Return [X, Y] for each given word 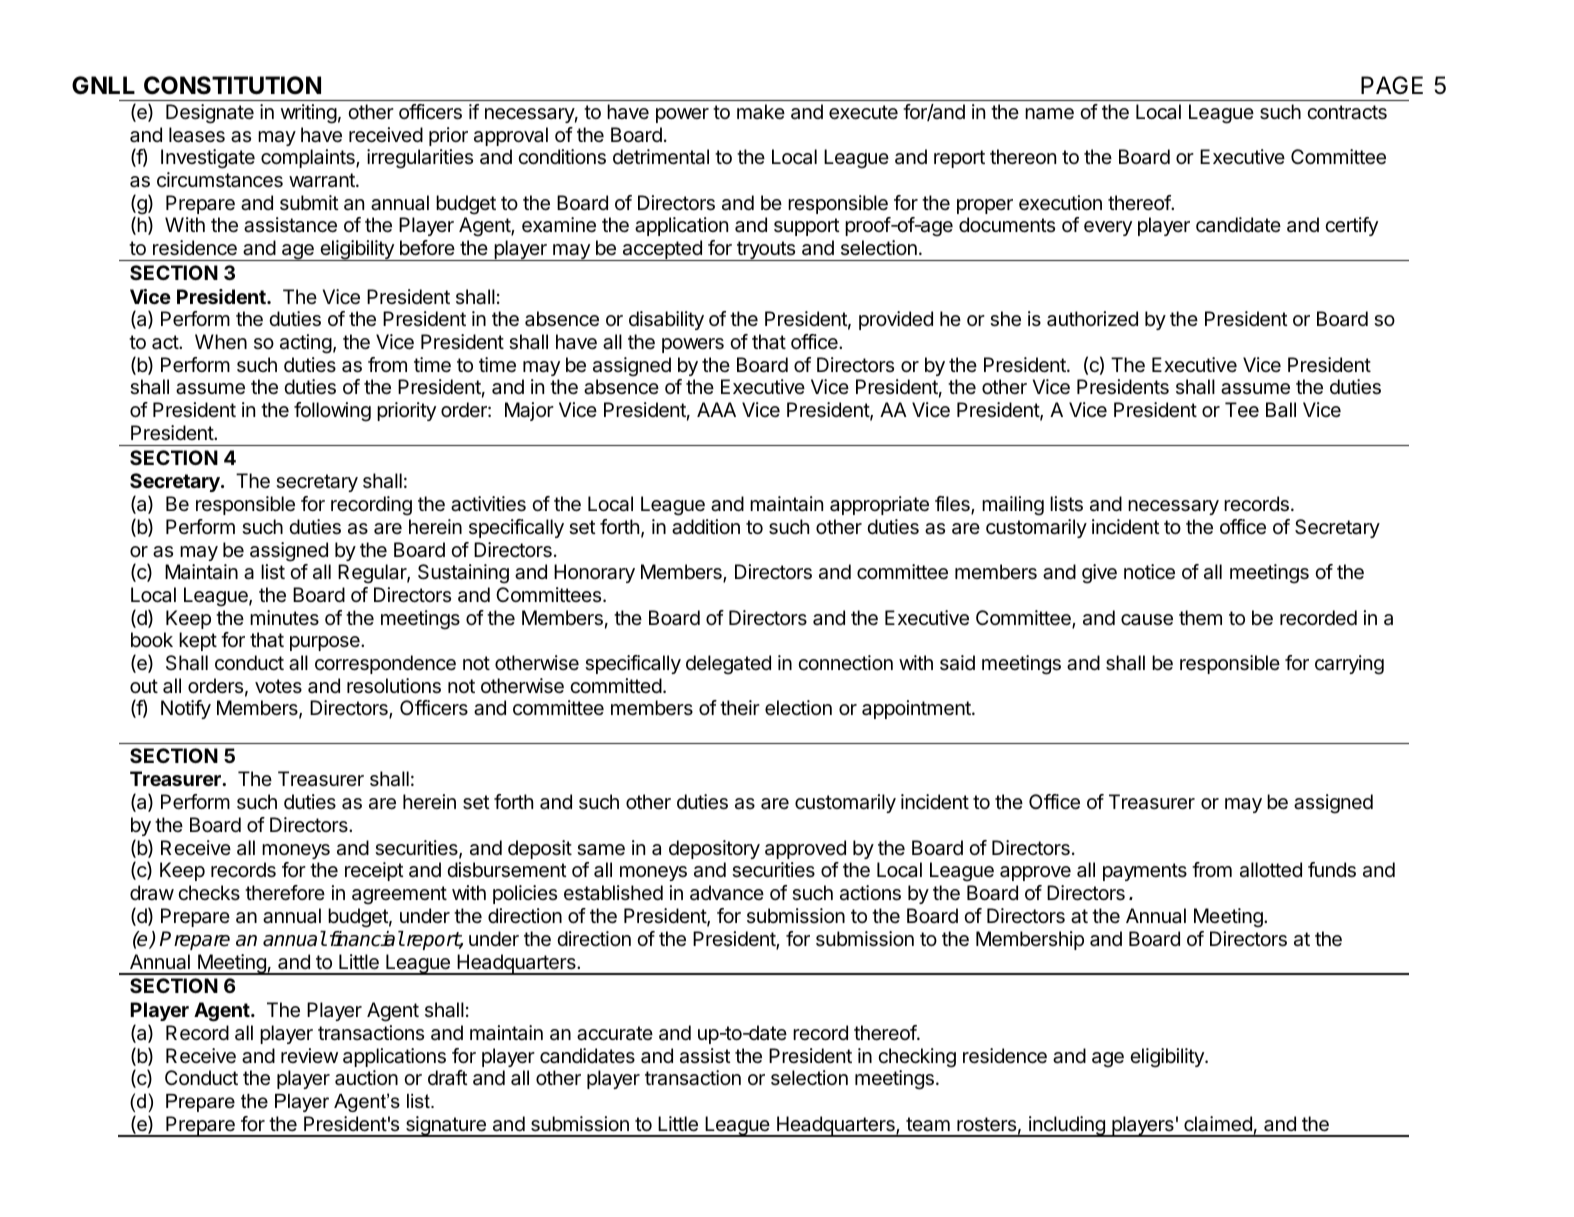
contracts [1347, 112]
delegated [728, 665]
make [761, 112]
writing [309, 114]
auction [366, 1078]
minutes [284, 617]
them [1200, 618]
